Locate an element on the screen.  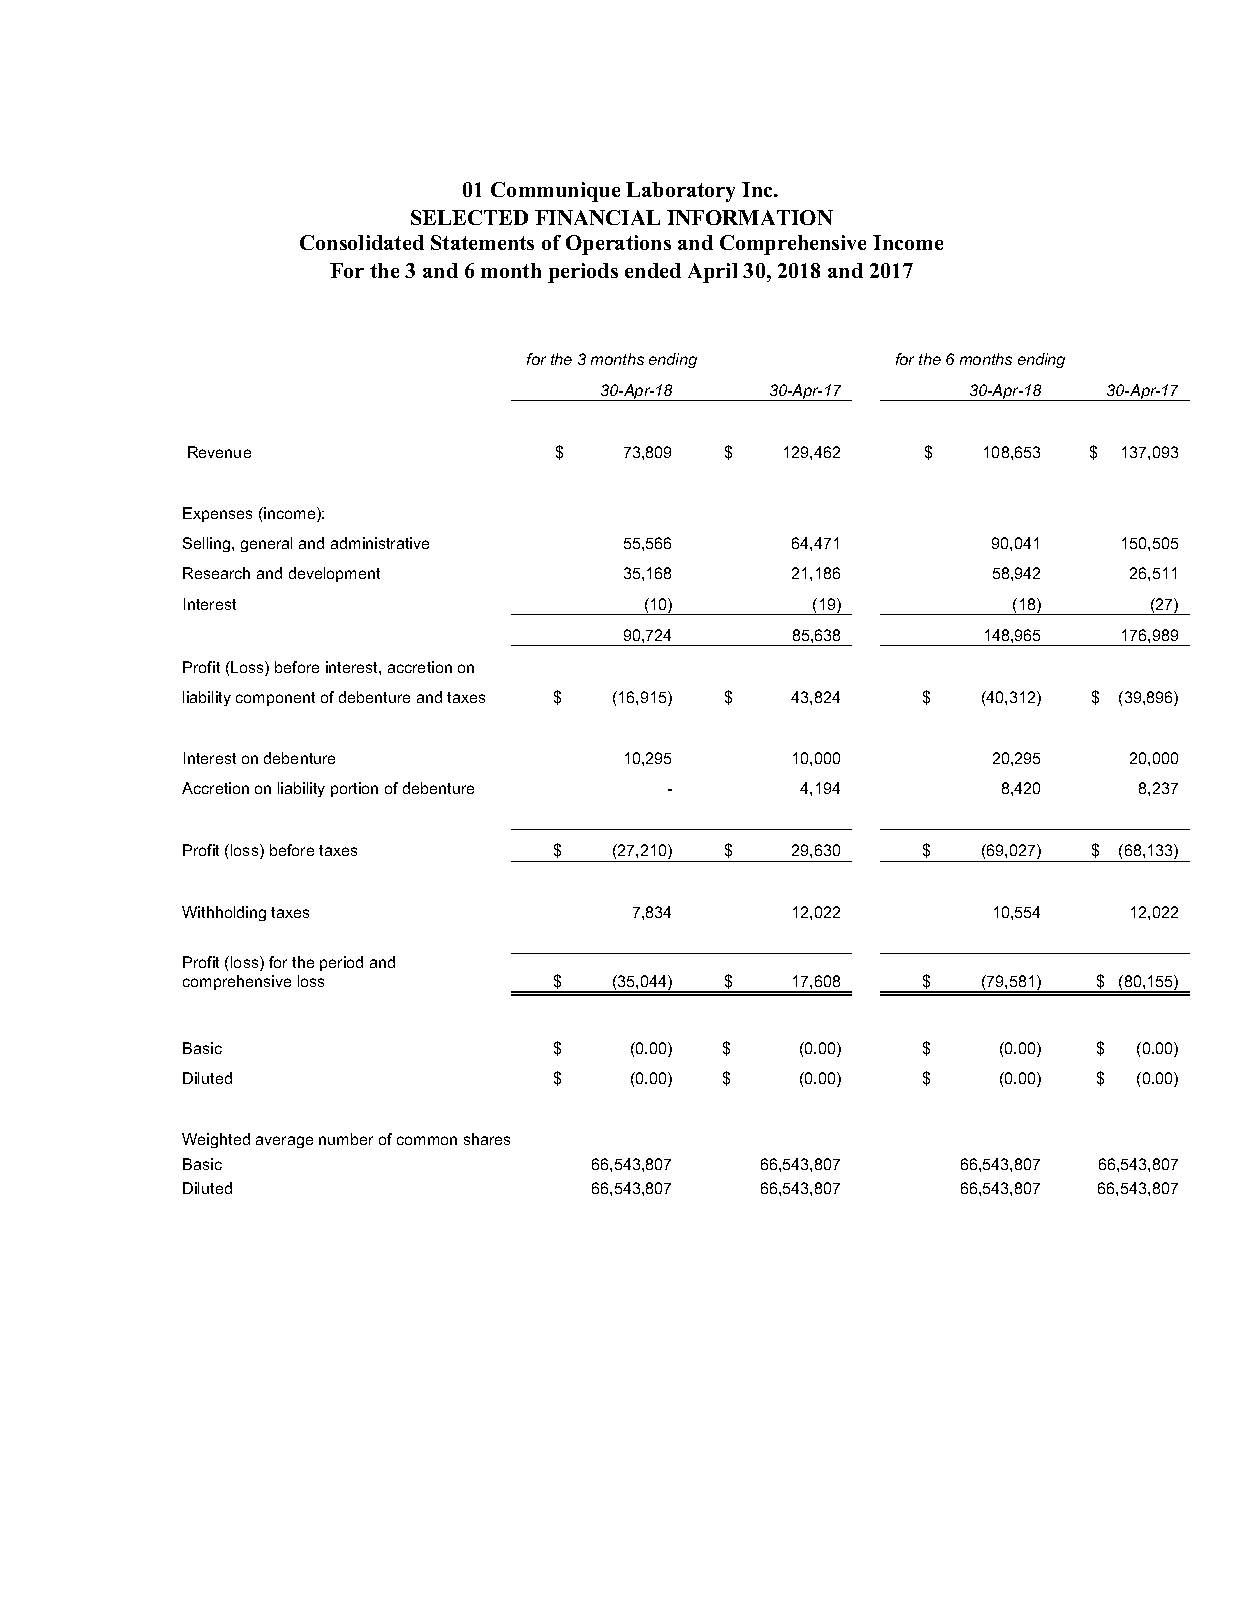
SELECTED is located at coordinates (469, 217).
